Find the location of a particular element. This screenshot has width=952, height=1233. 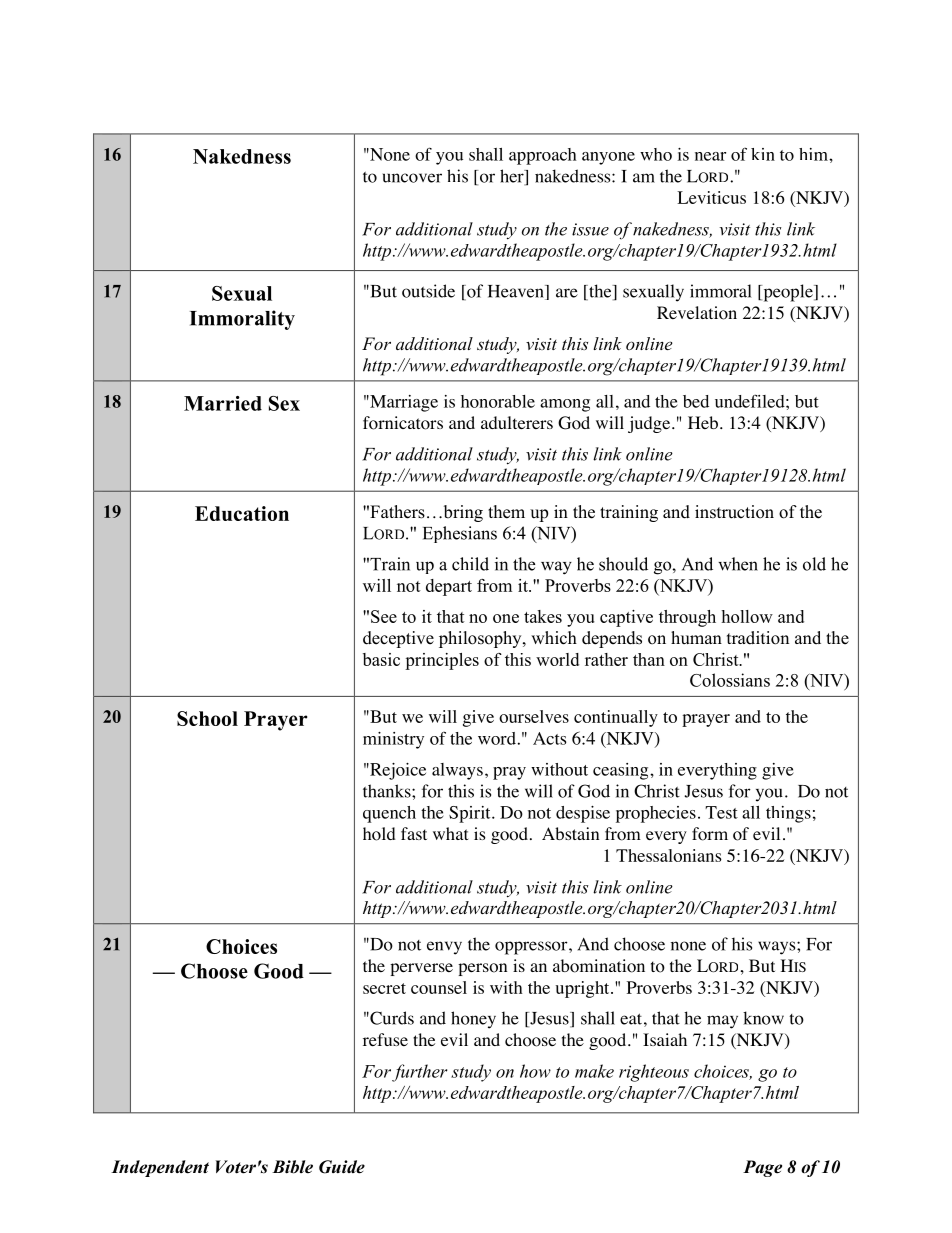

School is located at coordinates (207, 718).
